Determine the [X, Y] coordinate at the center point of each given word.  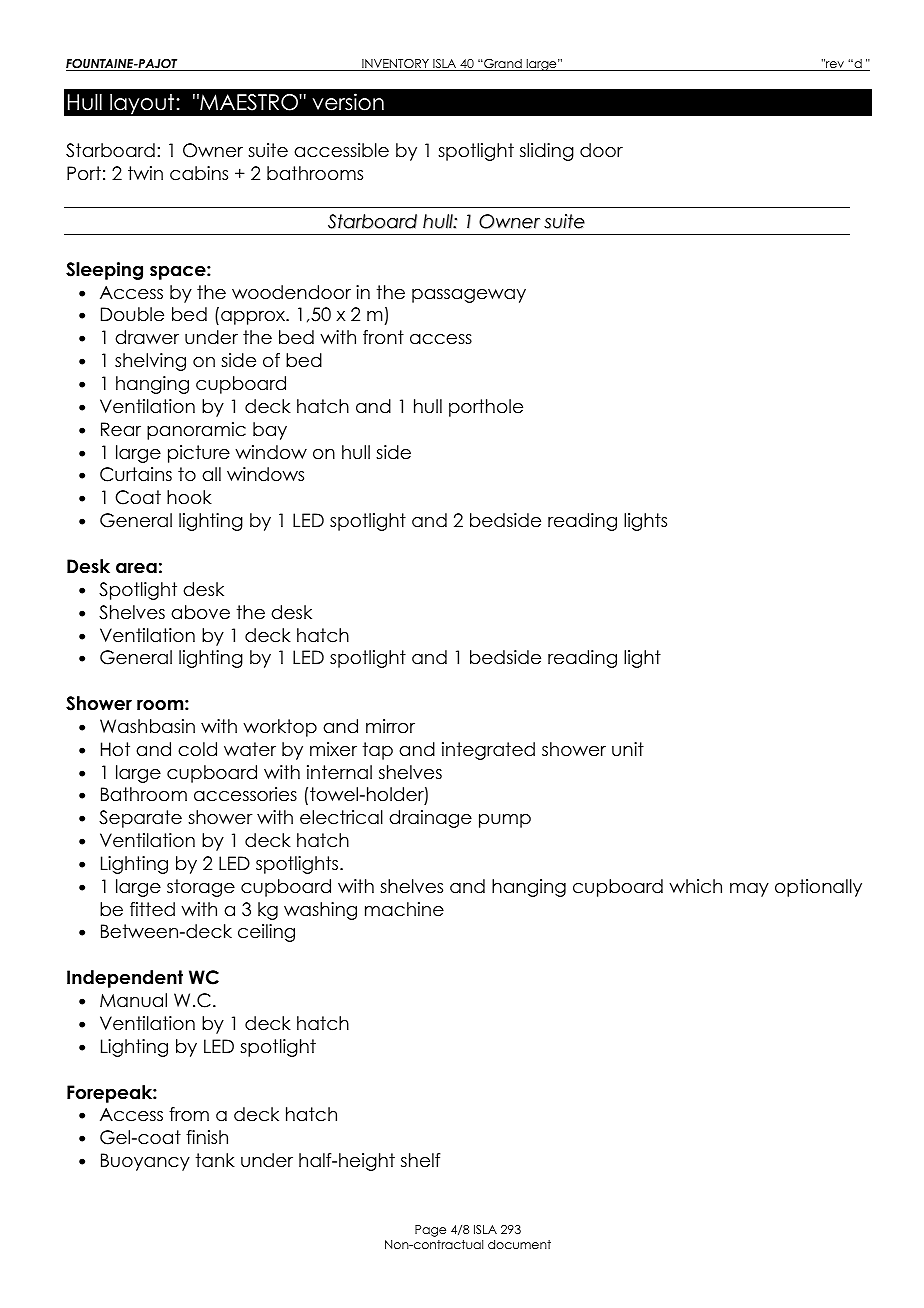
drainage [430, 819]
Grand [503, 65]
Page [430, 1231]
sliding [547, 152]
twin [145, 173]
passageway [469, 296]
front [383, 337]
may [749, 890]
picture [199, 454]
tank [215, 1160]
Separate [140, 819]
